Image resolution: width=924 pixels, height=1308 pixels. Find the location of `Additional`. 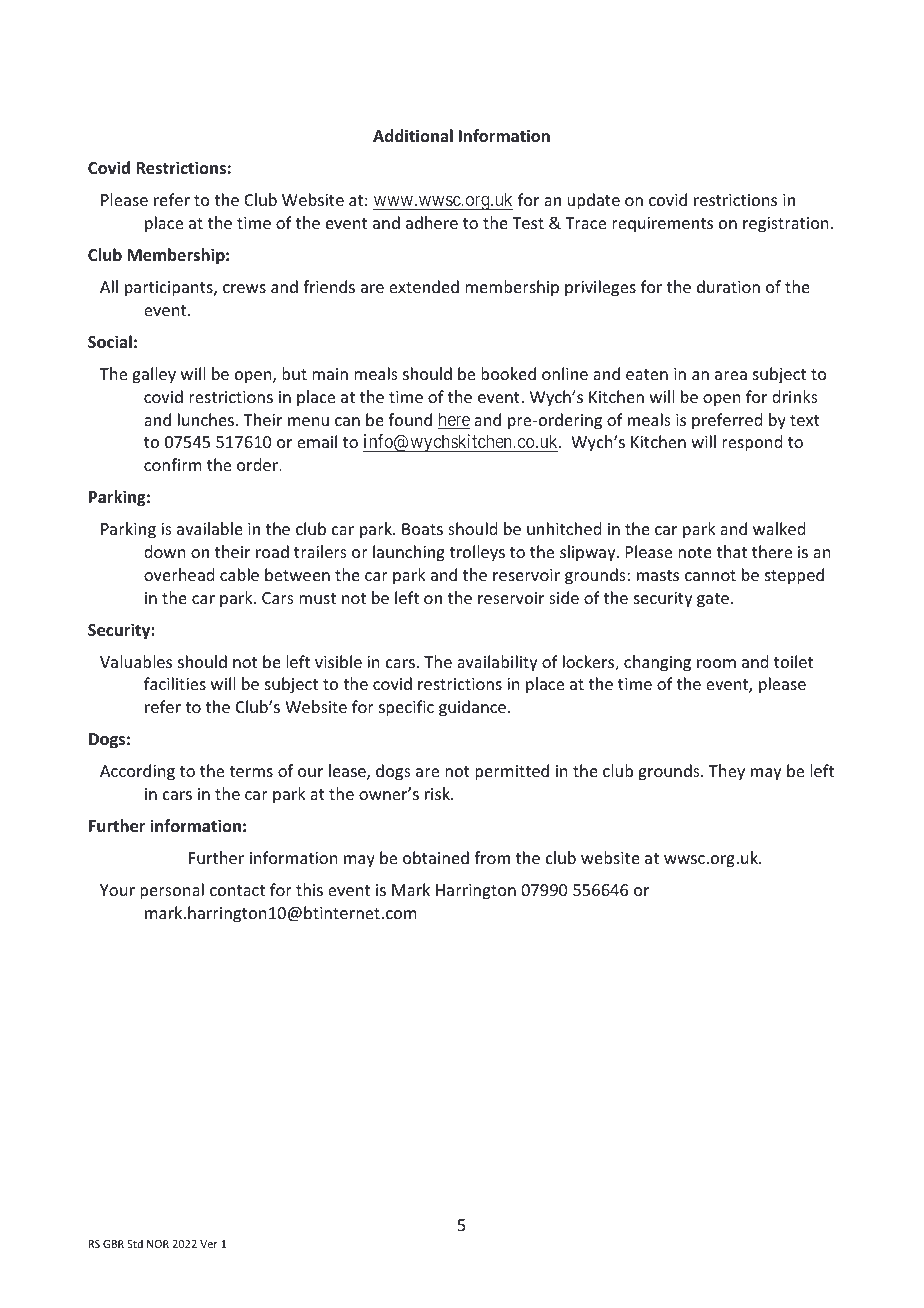

Additional is located at coordinates (413, 135).
